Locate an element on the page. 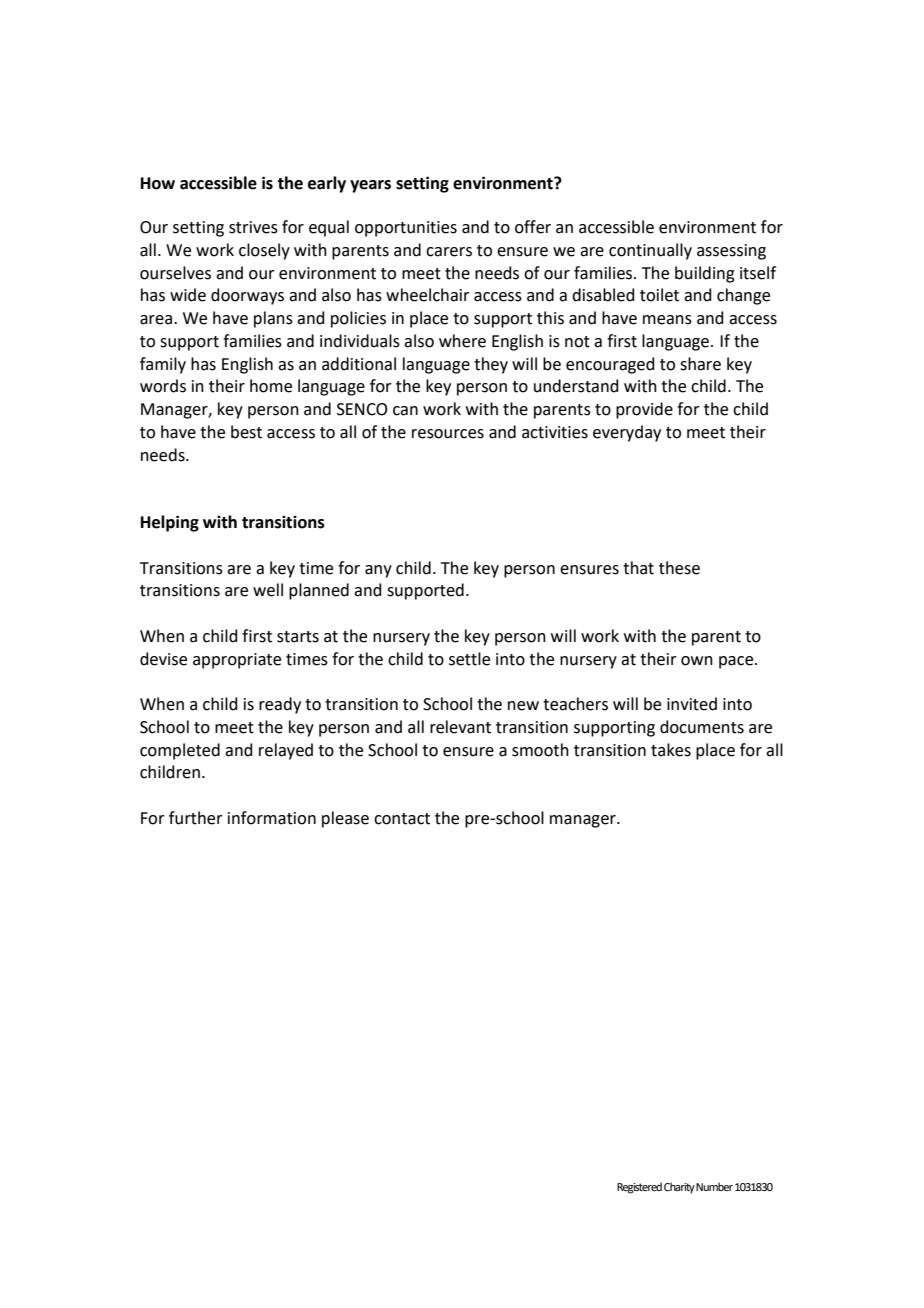  takes is located at coordinates (671, 750).
